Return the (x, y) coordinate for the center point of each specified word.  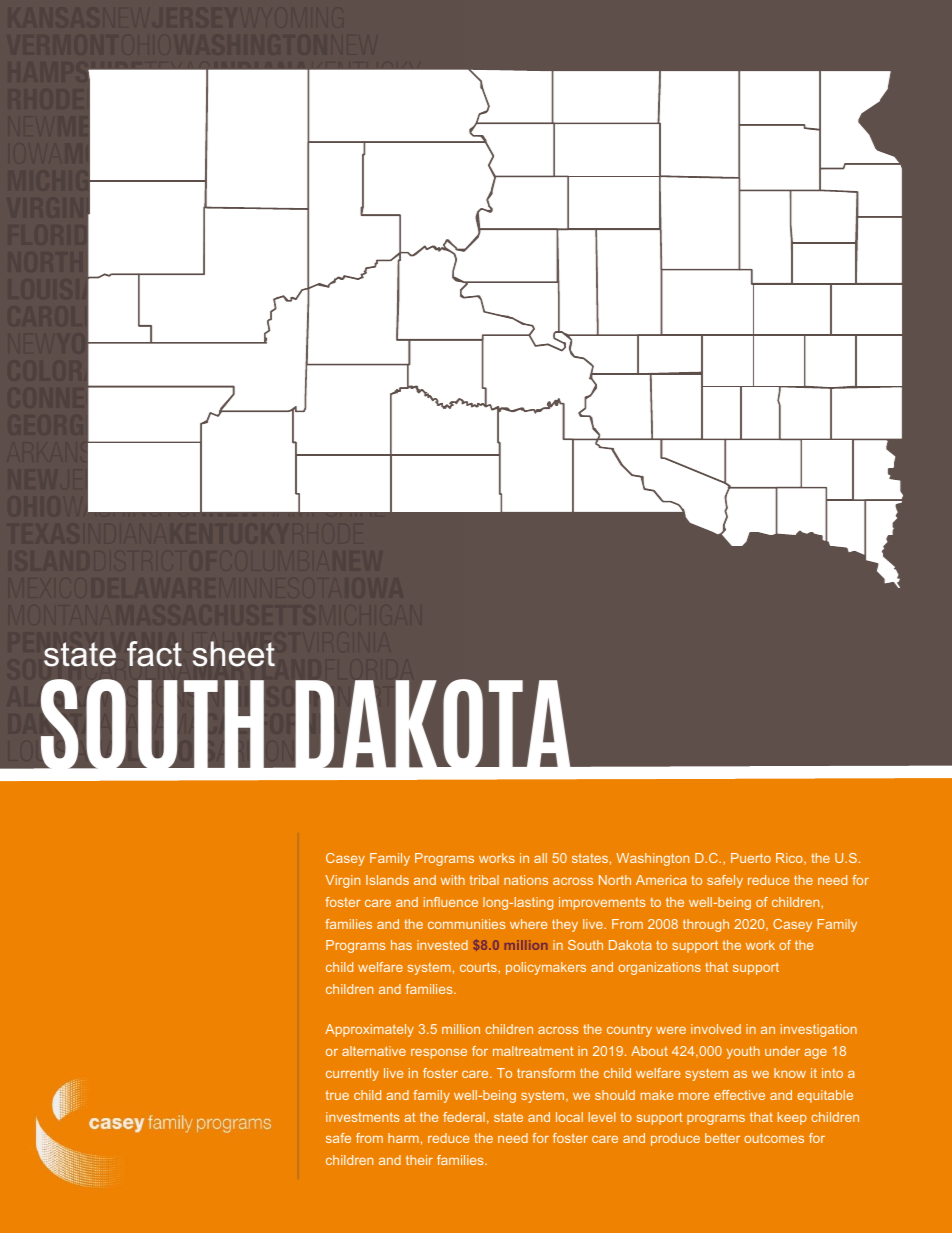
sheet (234, 654)
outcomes (774, 1138)
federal (464, 1117)
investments (363, 1117)
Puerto (751, 858)
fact (154, 654)
